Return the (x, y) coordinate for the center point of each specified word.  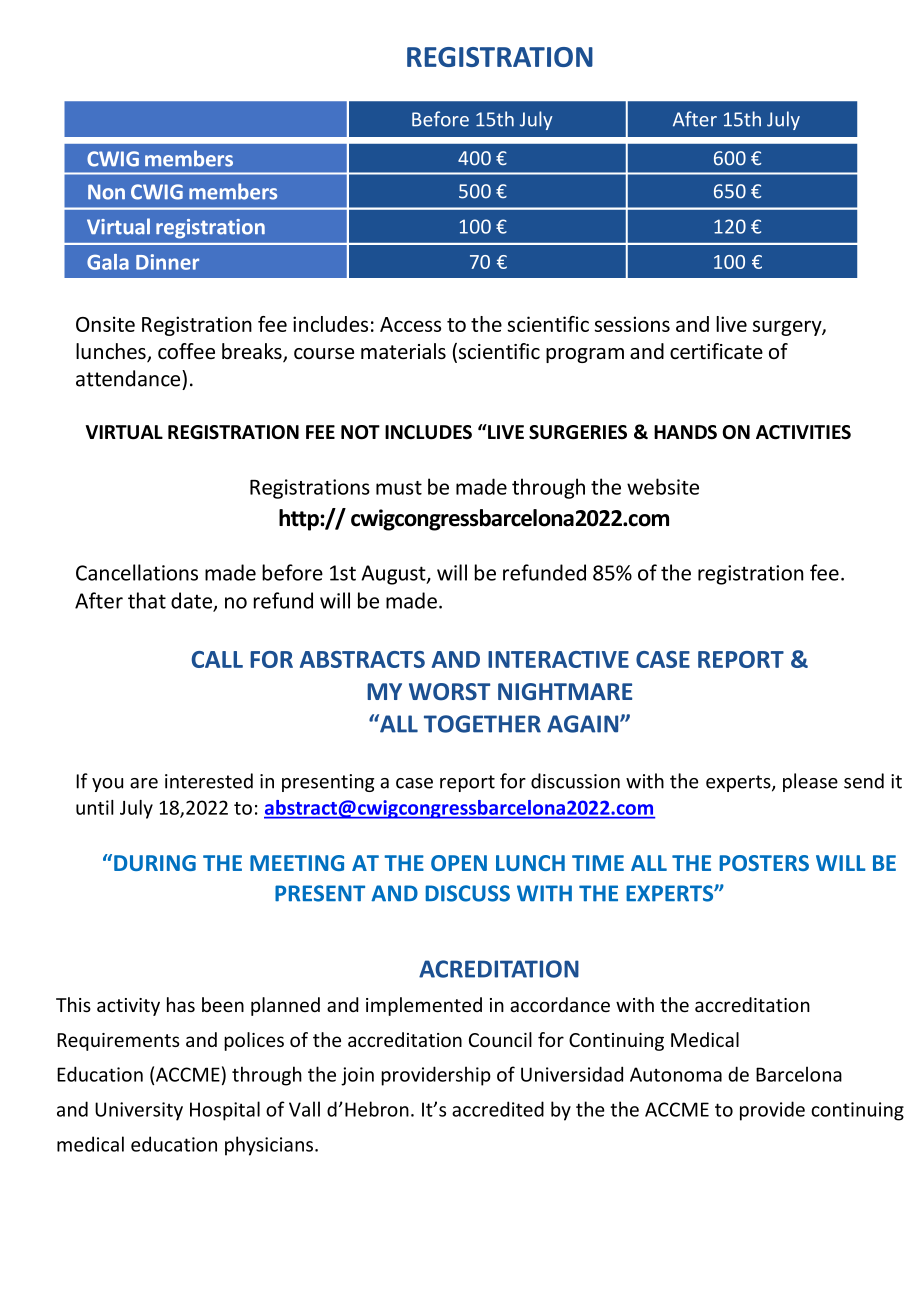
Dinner (167, 262)
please (810, 782)
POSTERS (764, 863)
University (139, 1111)
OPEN (459, 863)
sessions (632, 324)
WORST (449, 692)
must (399, 488)
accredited (498, 1109)
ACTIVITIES (803, 432)
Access (410, 324)
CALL (217, 659)
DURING (155, 863)
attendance (129, 378)
